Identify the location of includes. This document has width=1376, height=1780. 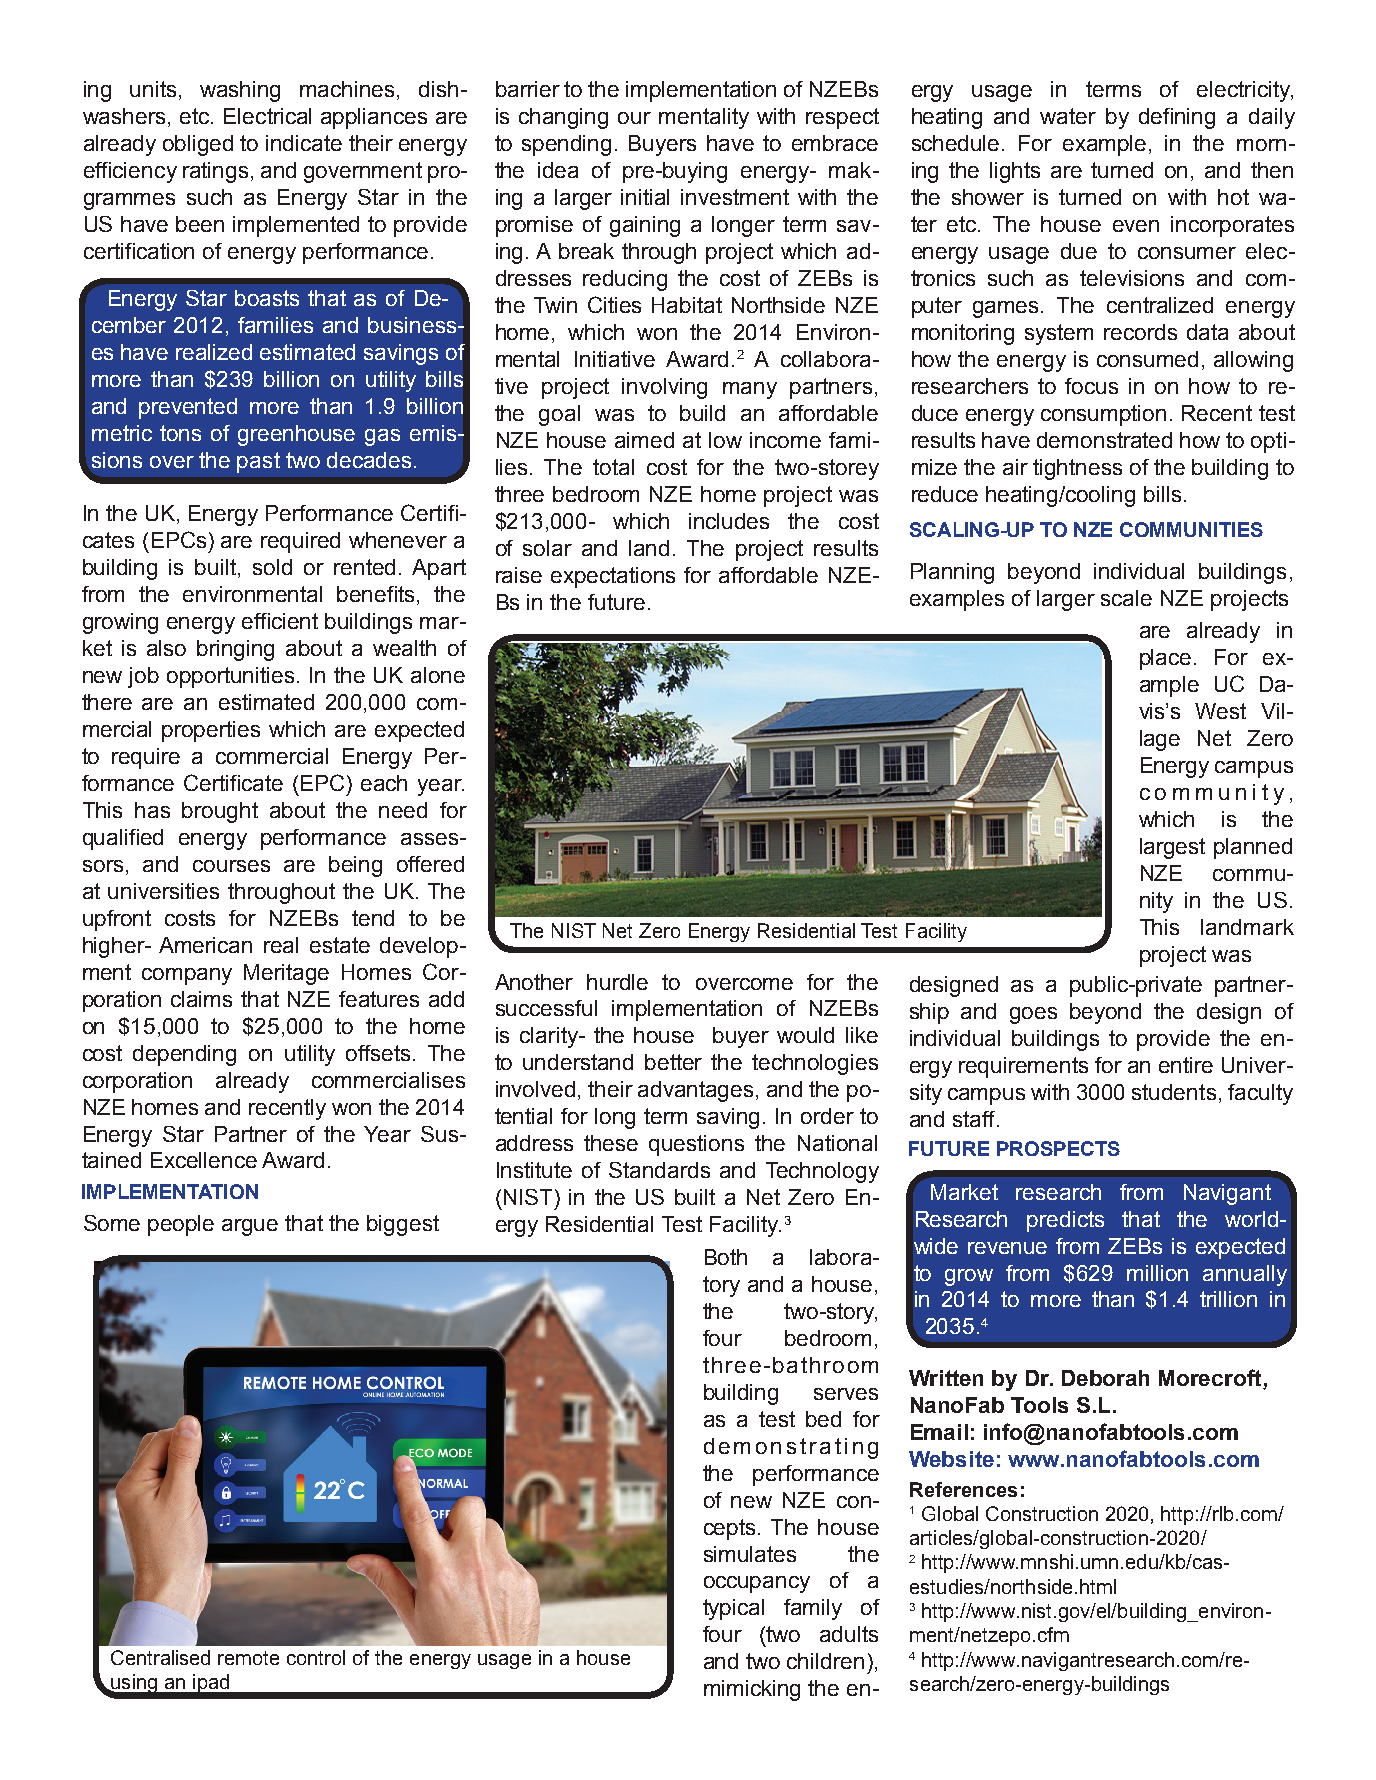
(729, 521).
